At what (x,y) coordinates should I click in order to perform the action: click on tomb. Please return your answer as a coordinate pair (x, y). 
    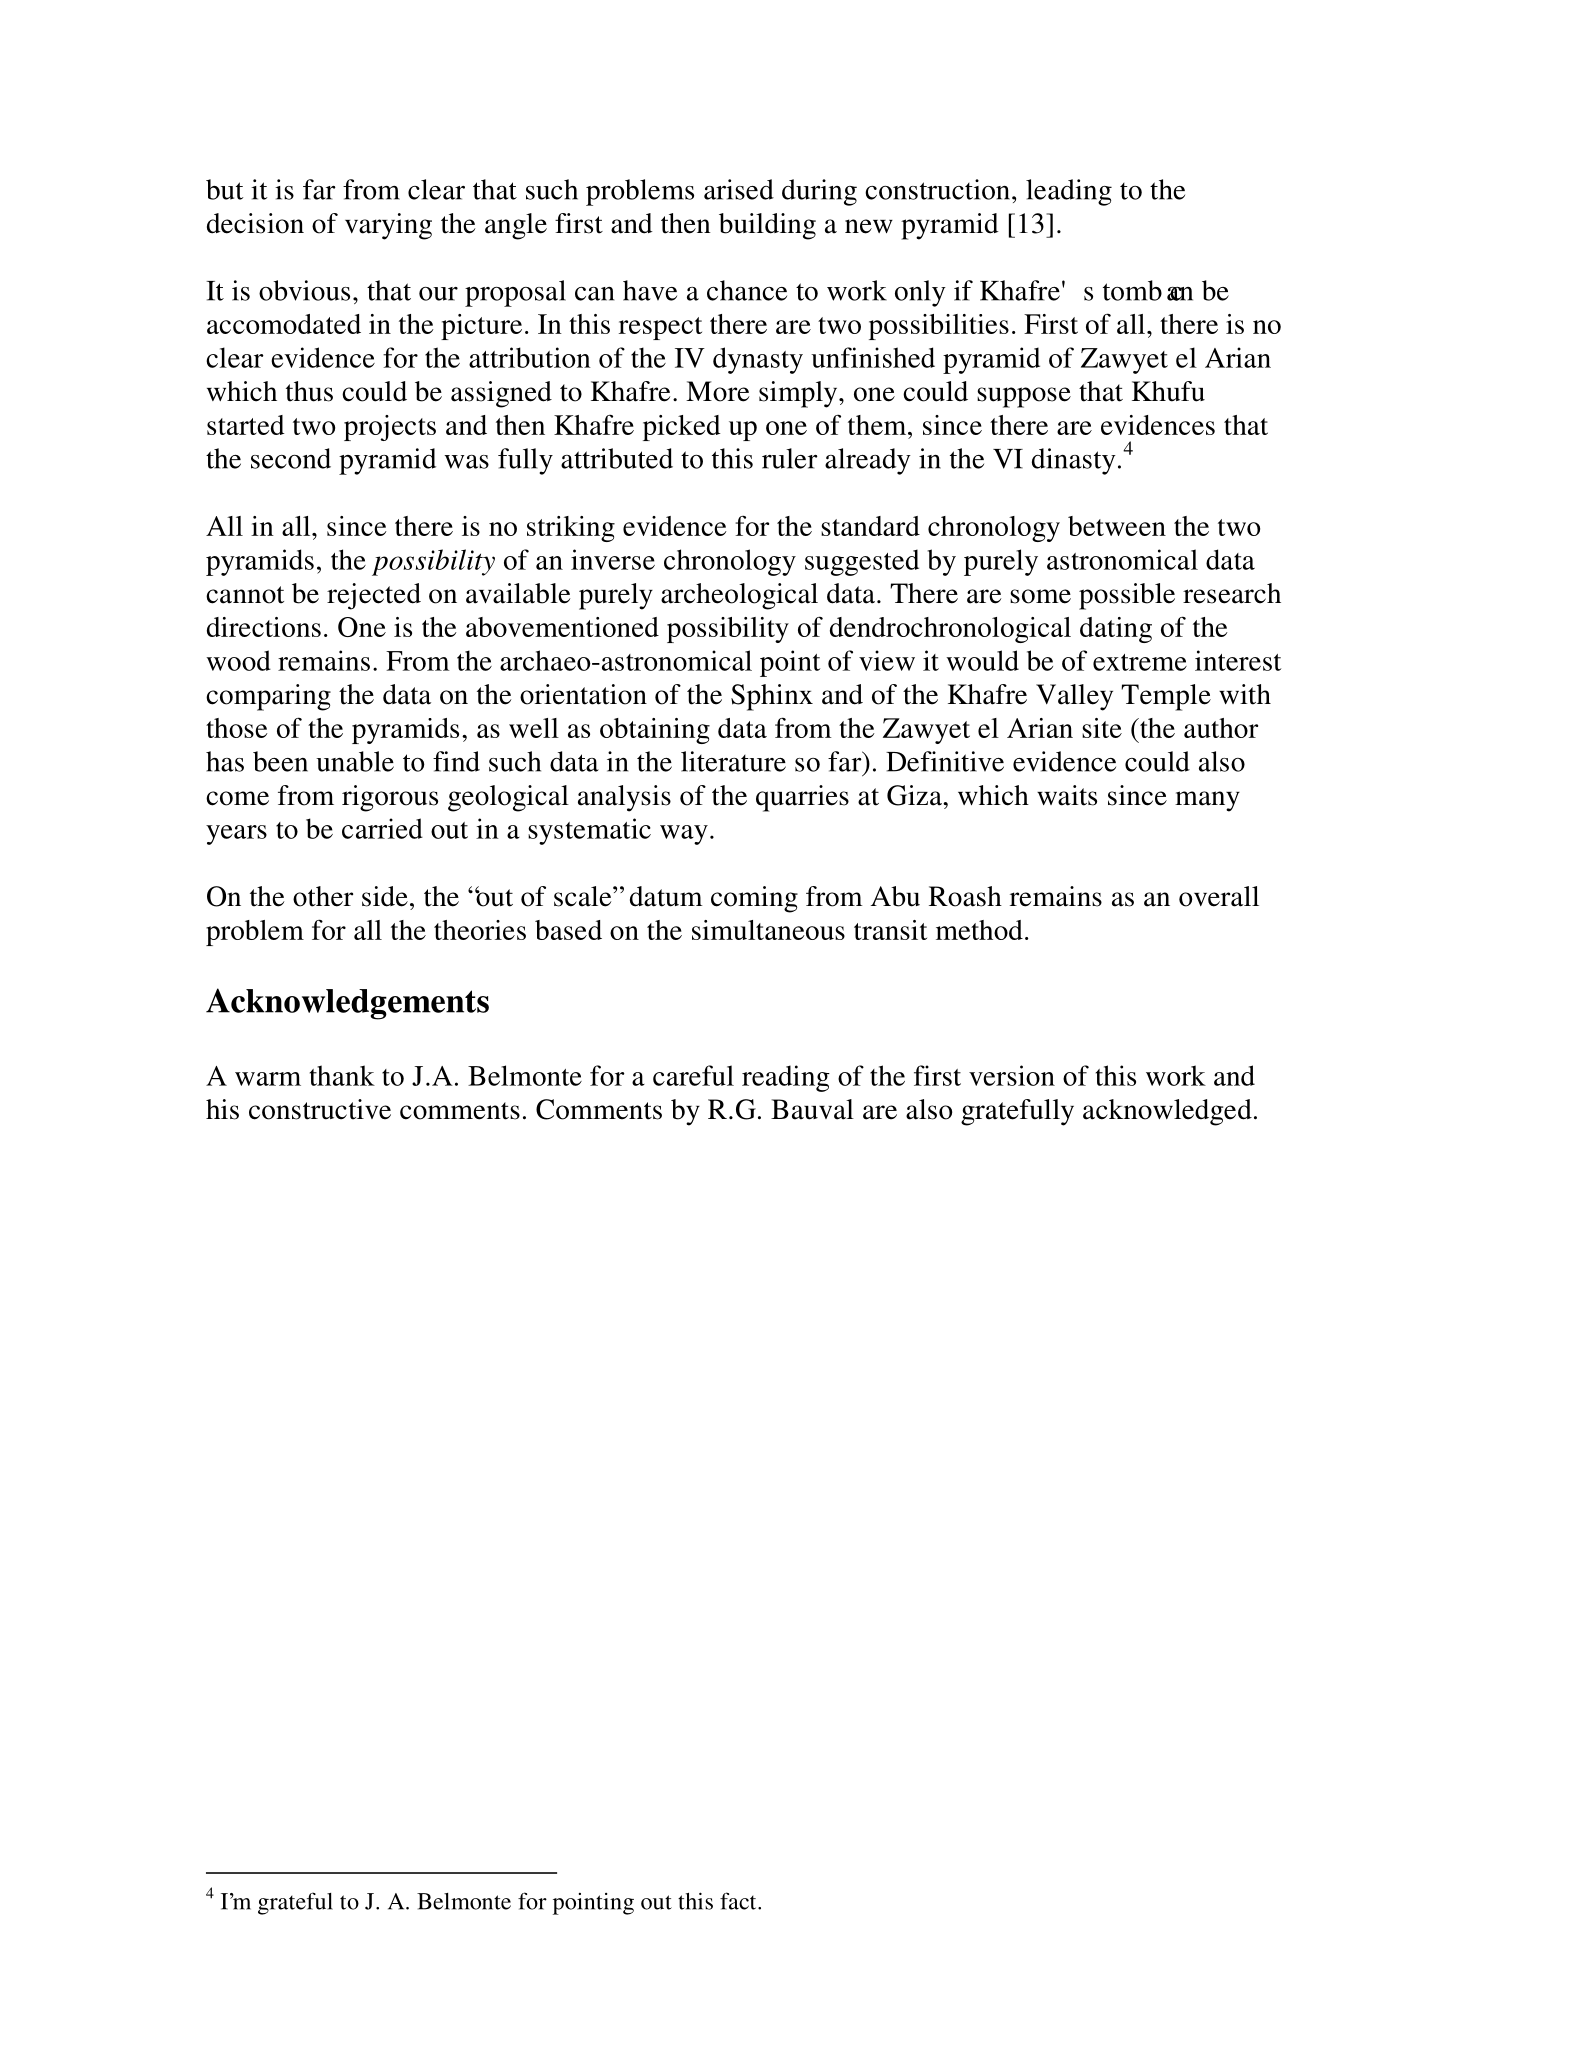
    Looking at the image, I should click on (1132, 290).
